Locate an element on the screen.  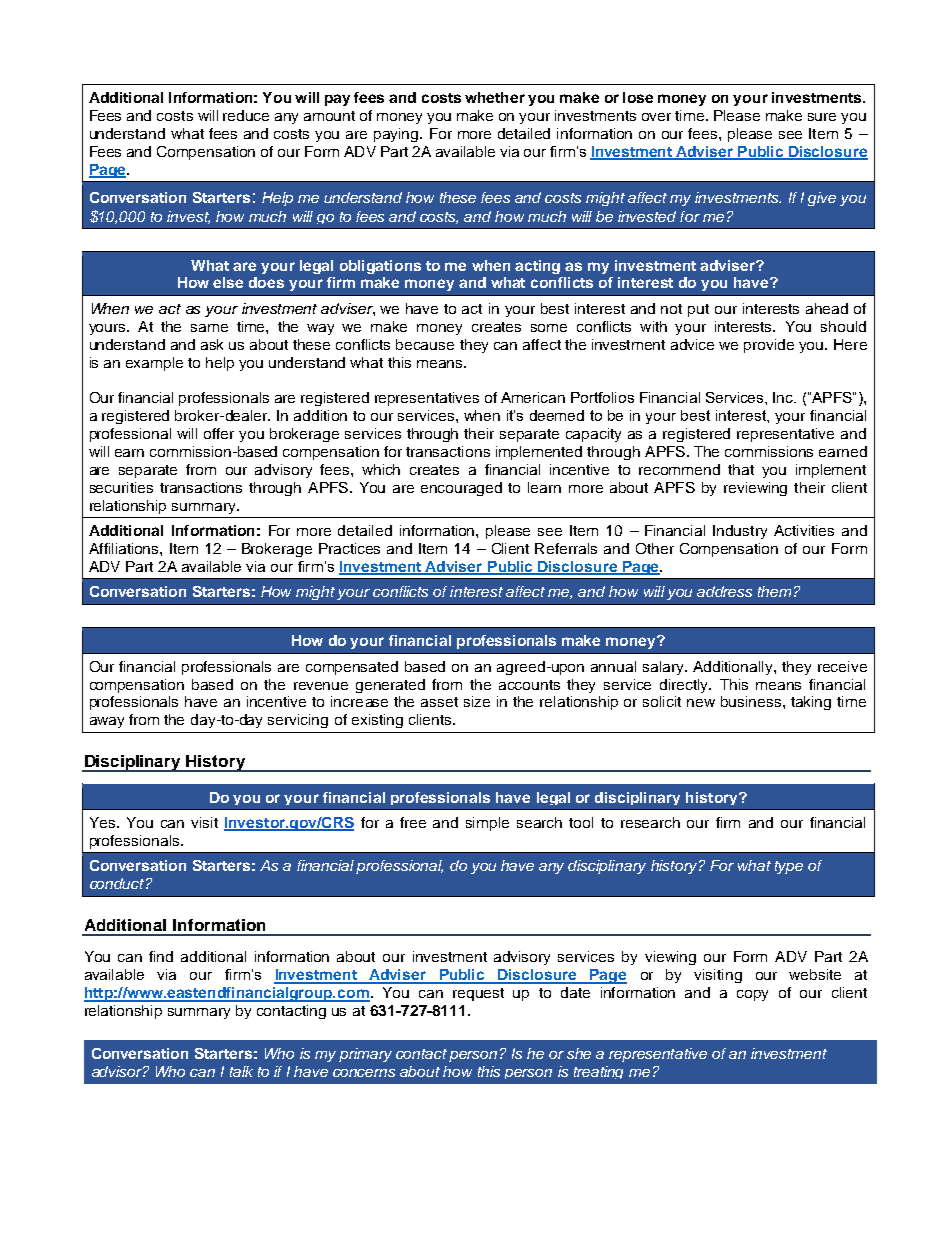
over is located at coordinates (656, 117).
